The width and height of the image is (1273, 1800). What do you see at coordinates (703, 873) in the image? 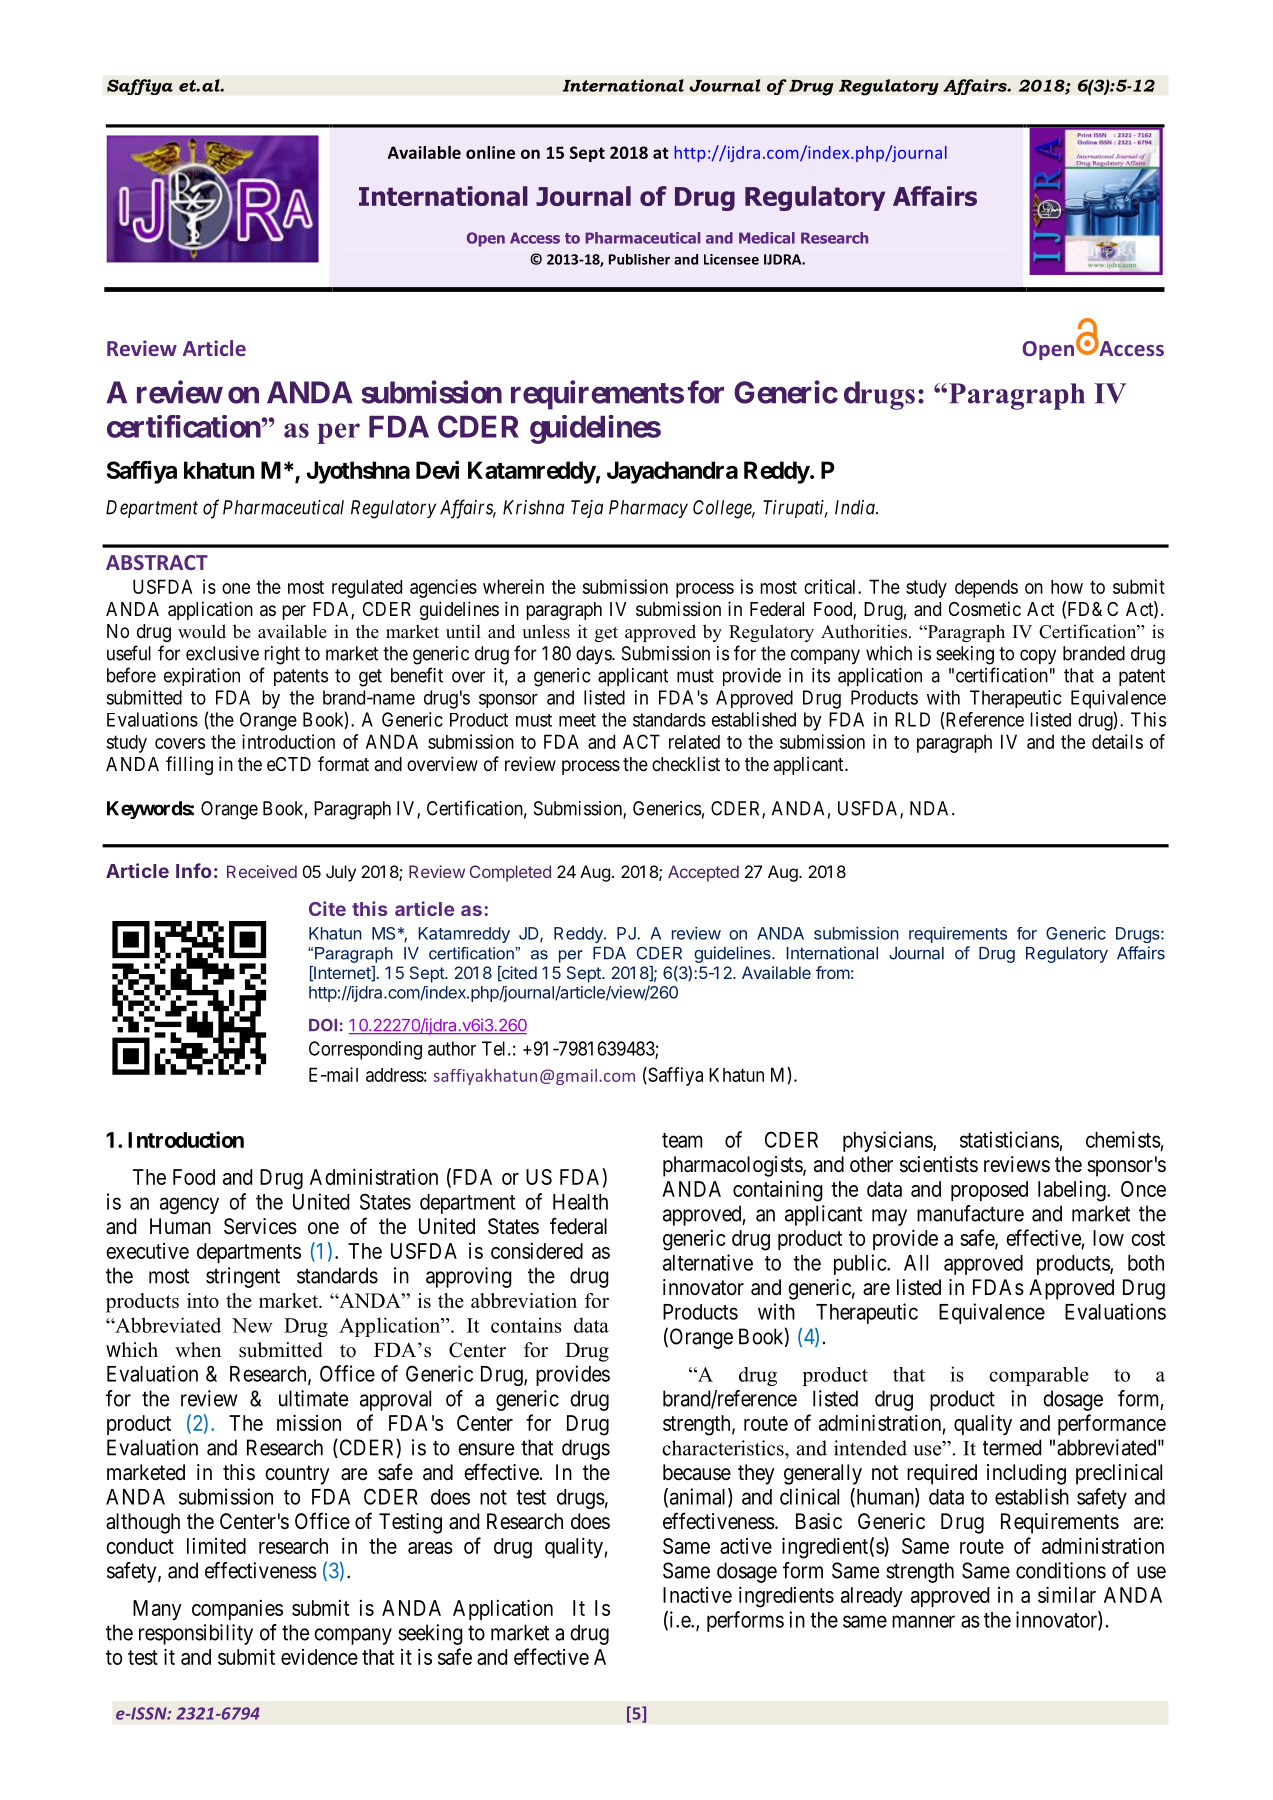
I see `Accepted` at bounding box center [703, 873].
